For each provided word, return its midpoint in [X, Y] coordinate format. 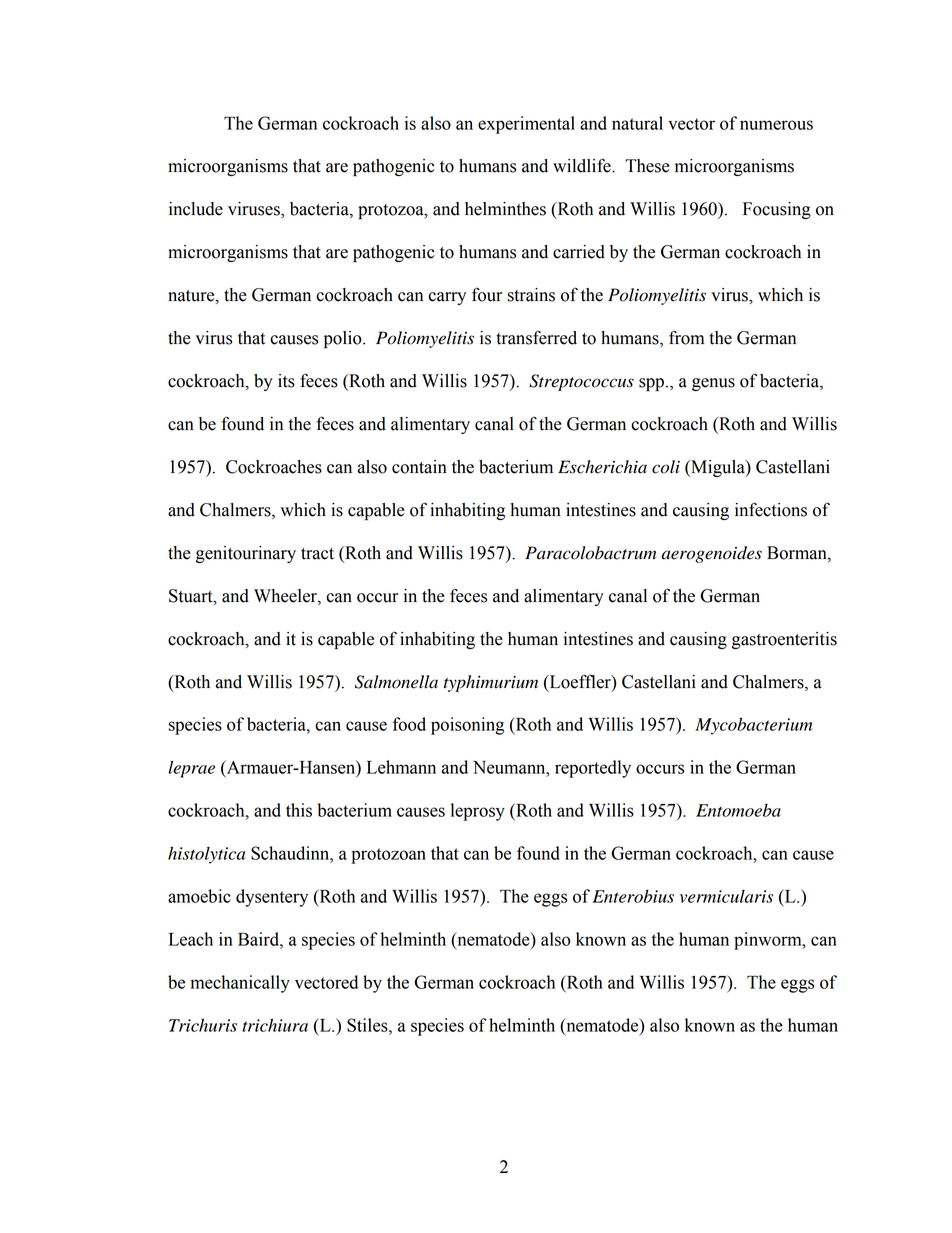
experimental [526, 125]
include [196, 209]
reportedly [593, 769]
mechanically [240, 984]
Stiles [368, 1025]
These [647, 166]
